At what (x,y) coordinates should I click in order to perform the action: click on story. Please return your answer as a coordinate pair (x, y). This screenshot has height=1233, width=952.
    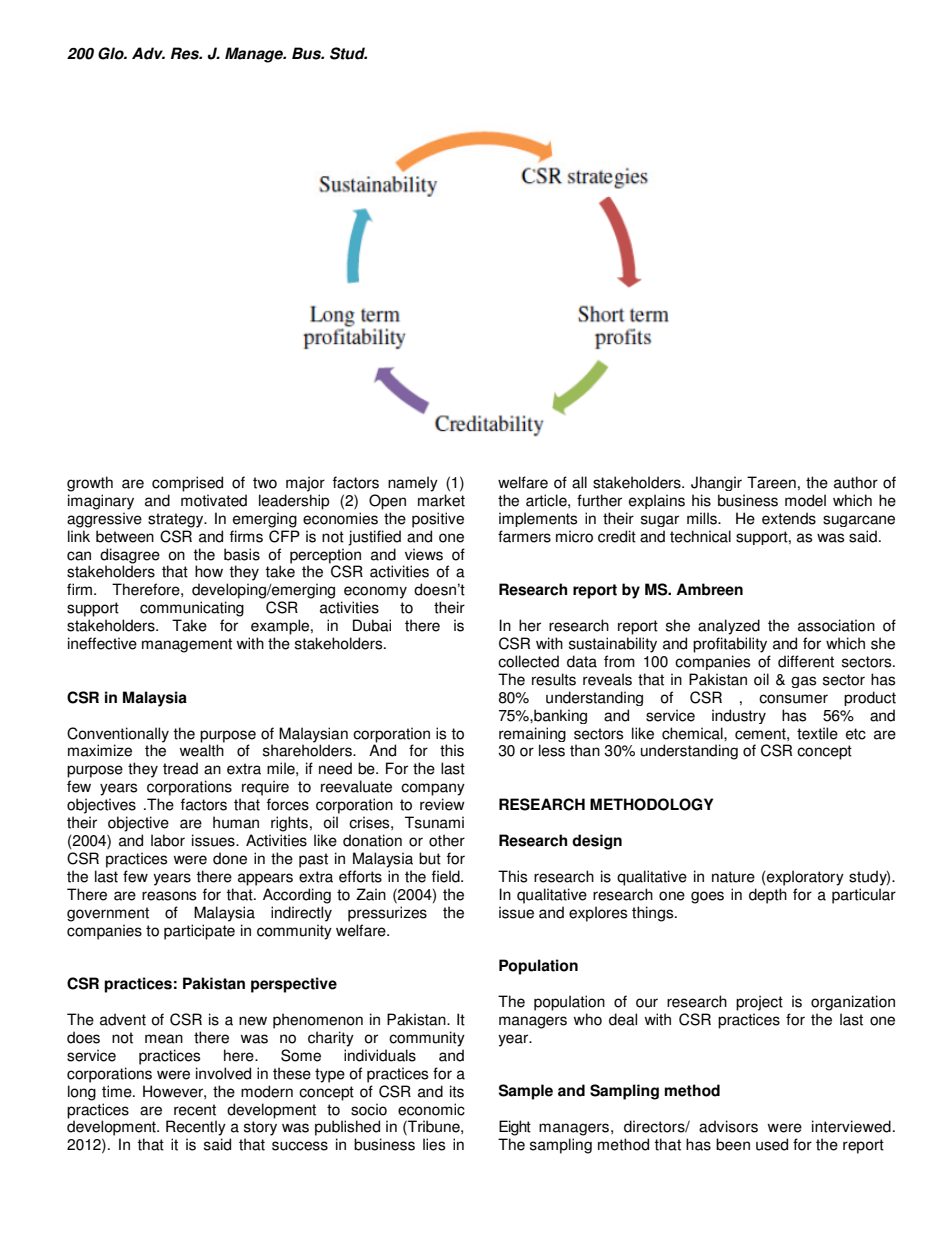
    Looking at the image, I should click on (260, 1128).
